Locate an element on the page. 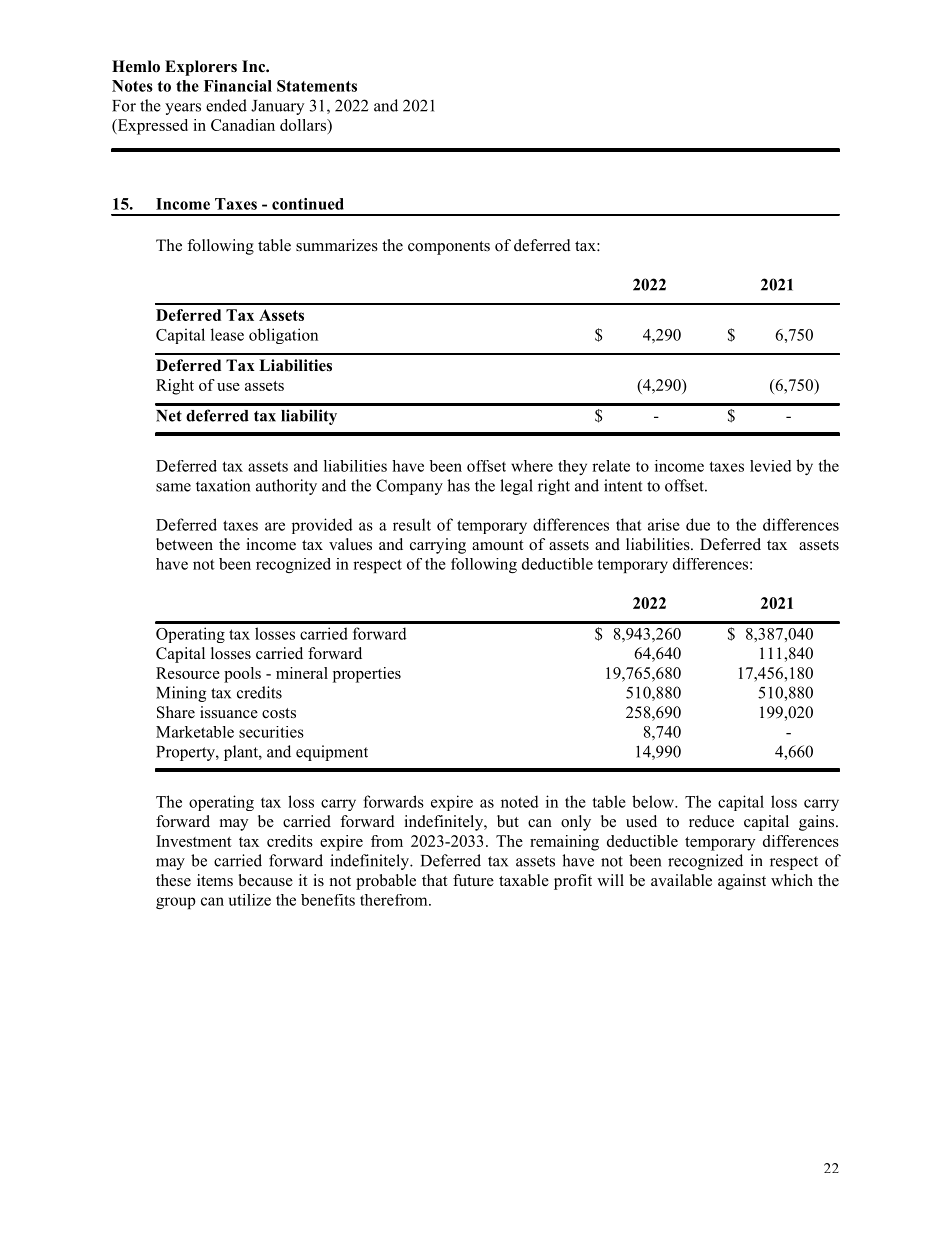 The image size is (952, 1233). ended is located at coordinates (226, 105).
